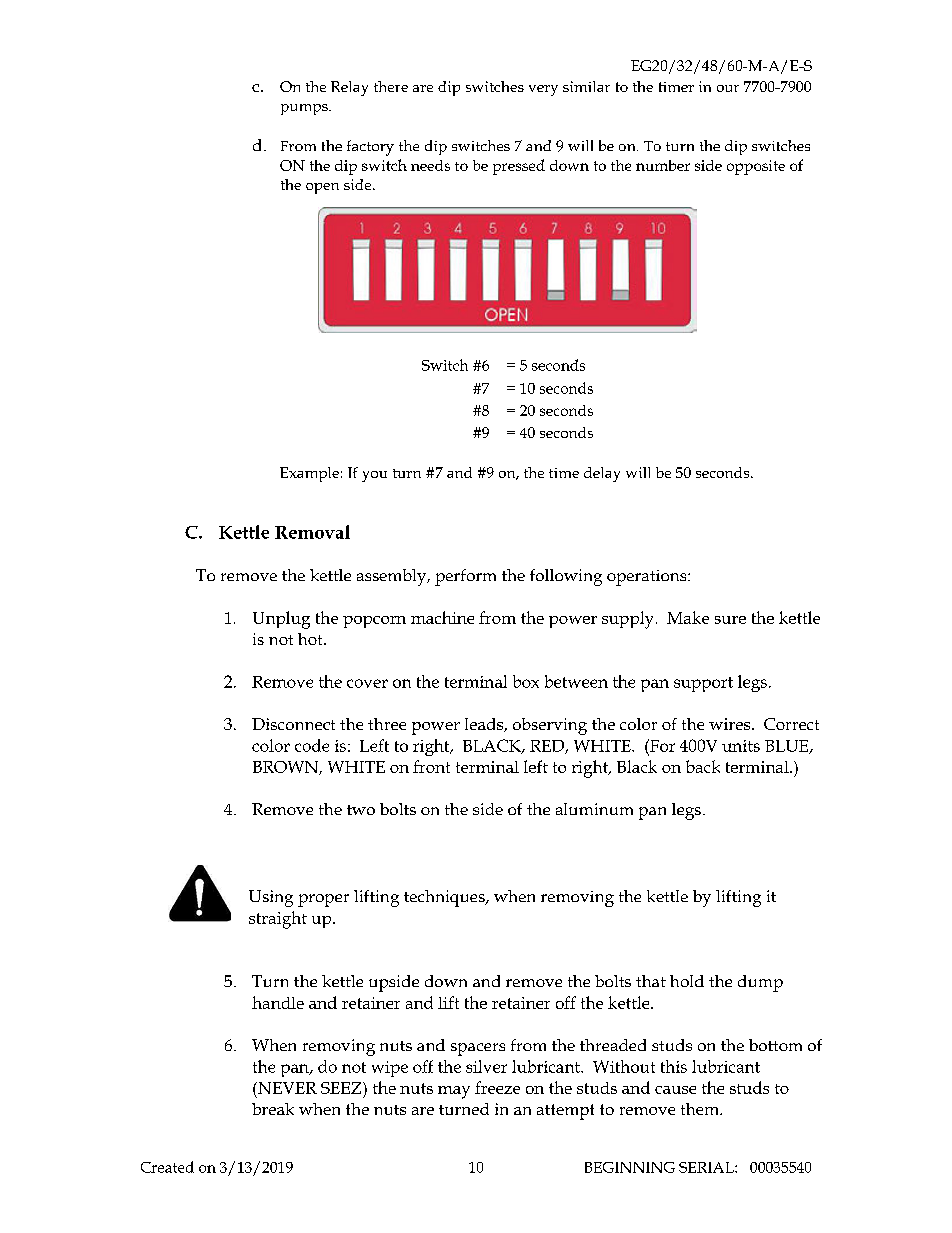  Describe the element at coordinates (273, 1109) in the page. I see `break` at that location.
